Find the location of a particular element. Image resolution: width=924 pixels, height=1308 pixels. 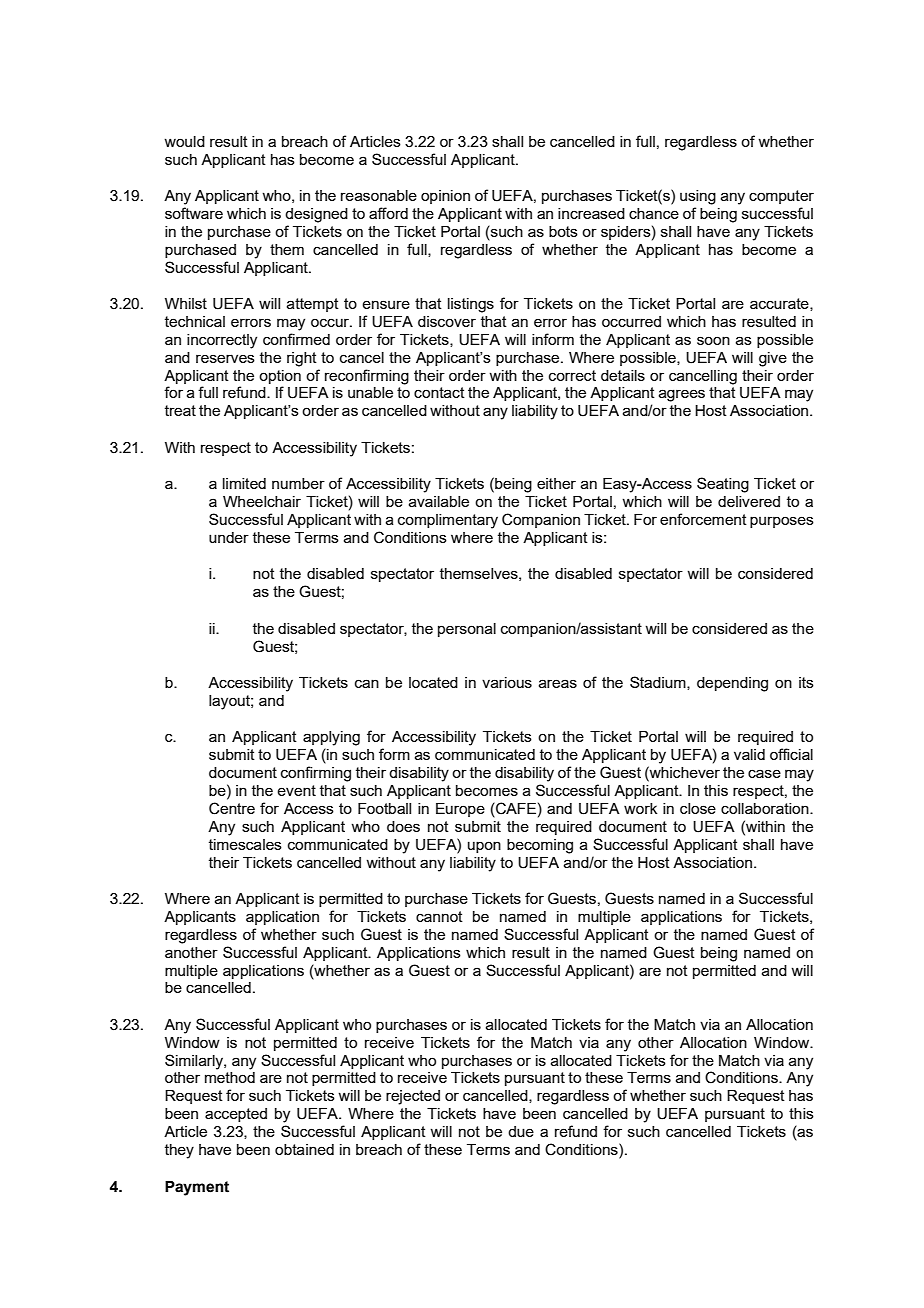

various is located at coordinates (507, 682).
